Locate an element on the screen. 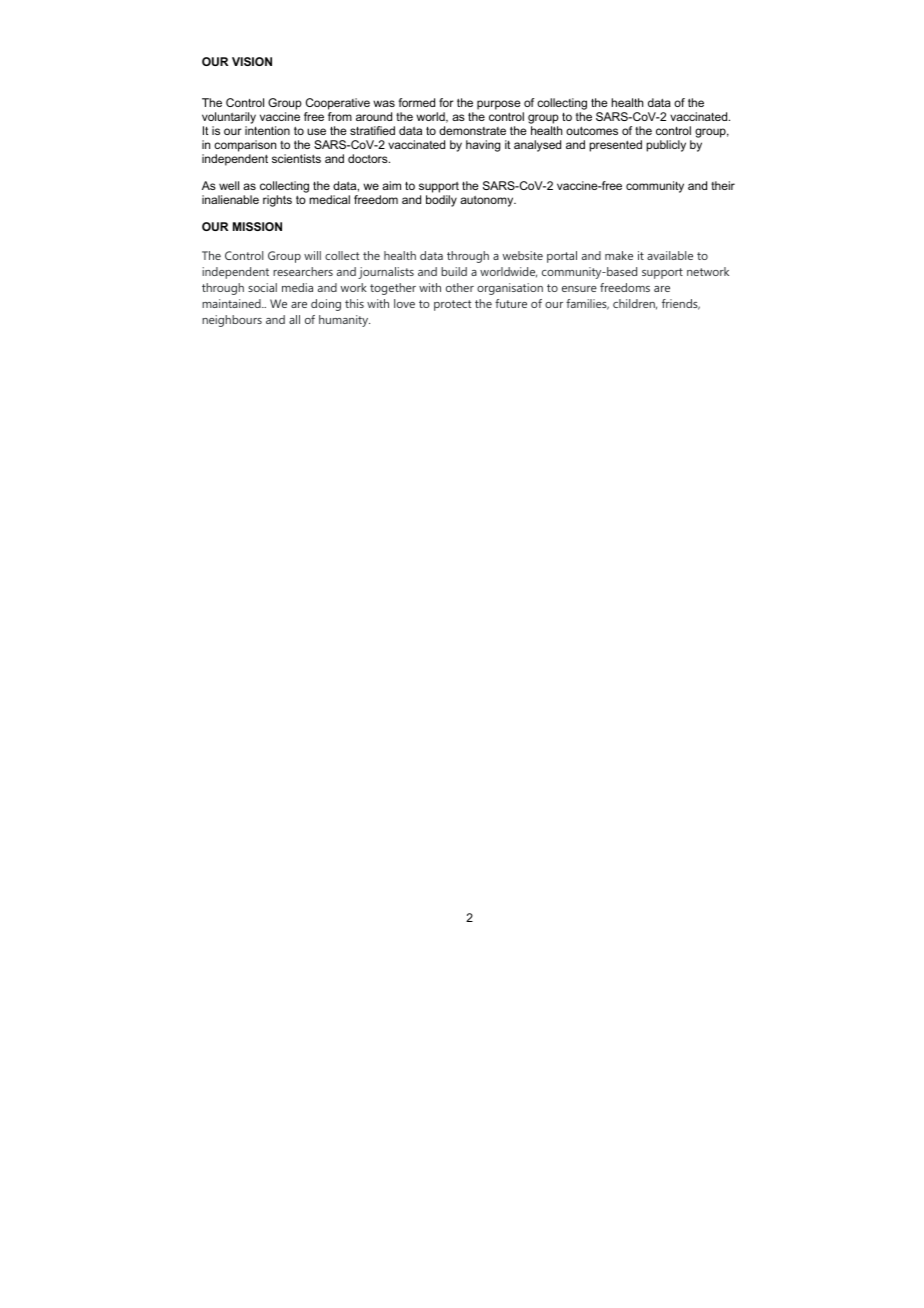  intention is located at coordinates (267, 130).
